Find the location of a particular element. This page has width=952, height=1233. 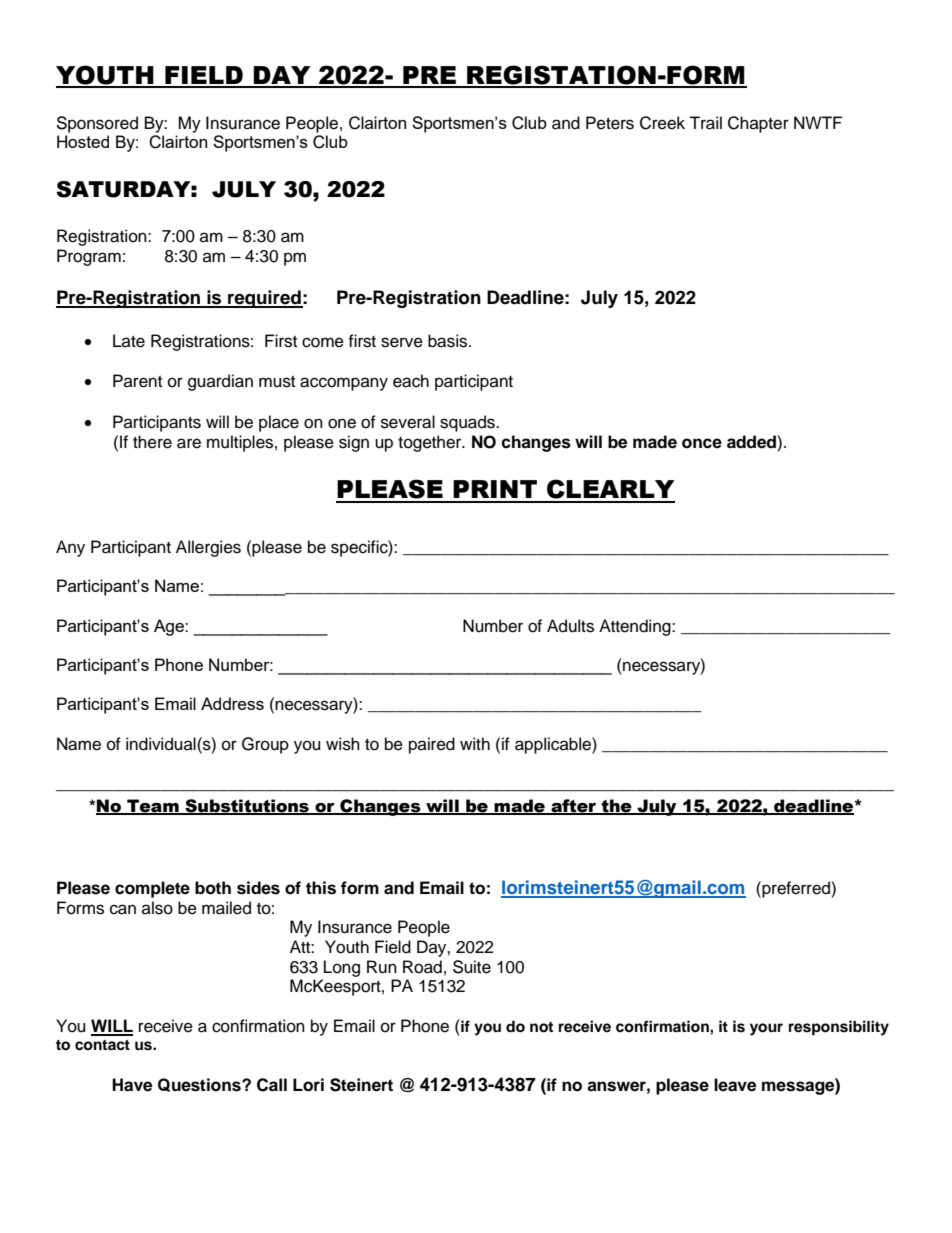

Allergies is located at coordinates (208, 548).
